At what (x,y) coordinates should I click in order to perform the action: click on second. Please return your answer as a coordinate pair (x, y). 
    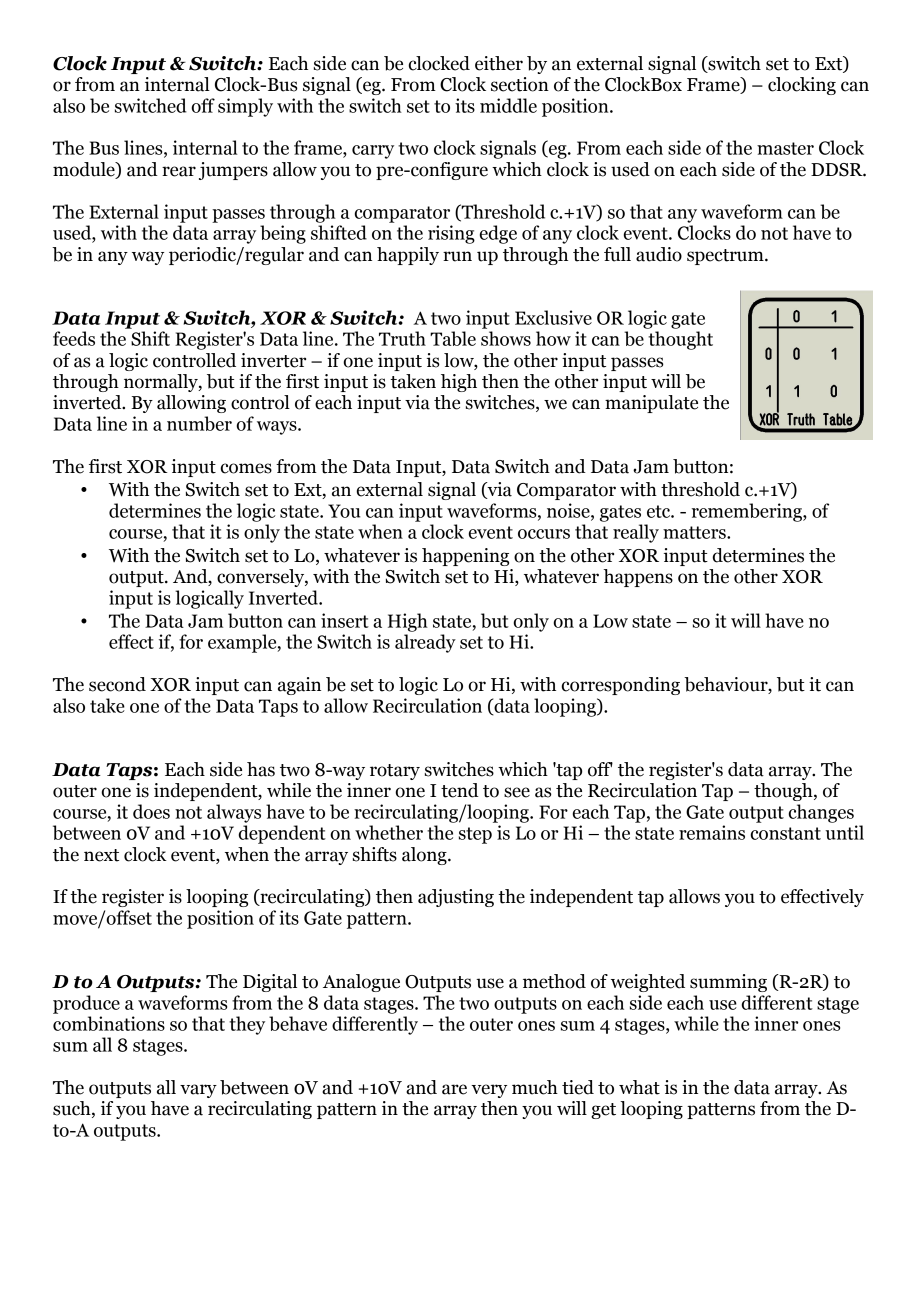
    Looking at the image, I should click on (117, 684).
